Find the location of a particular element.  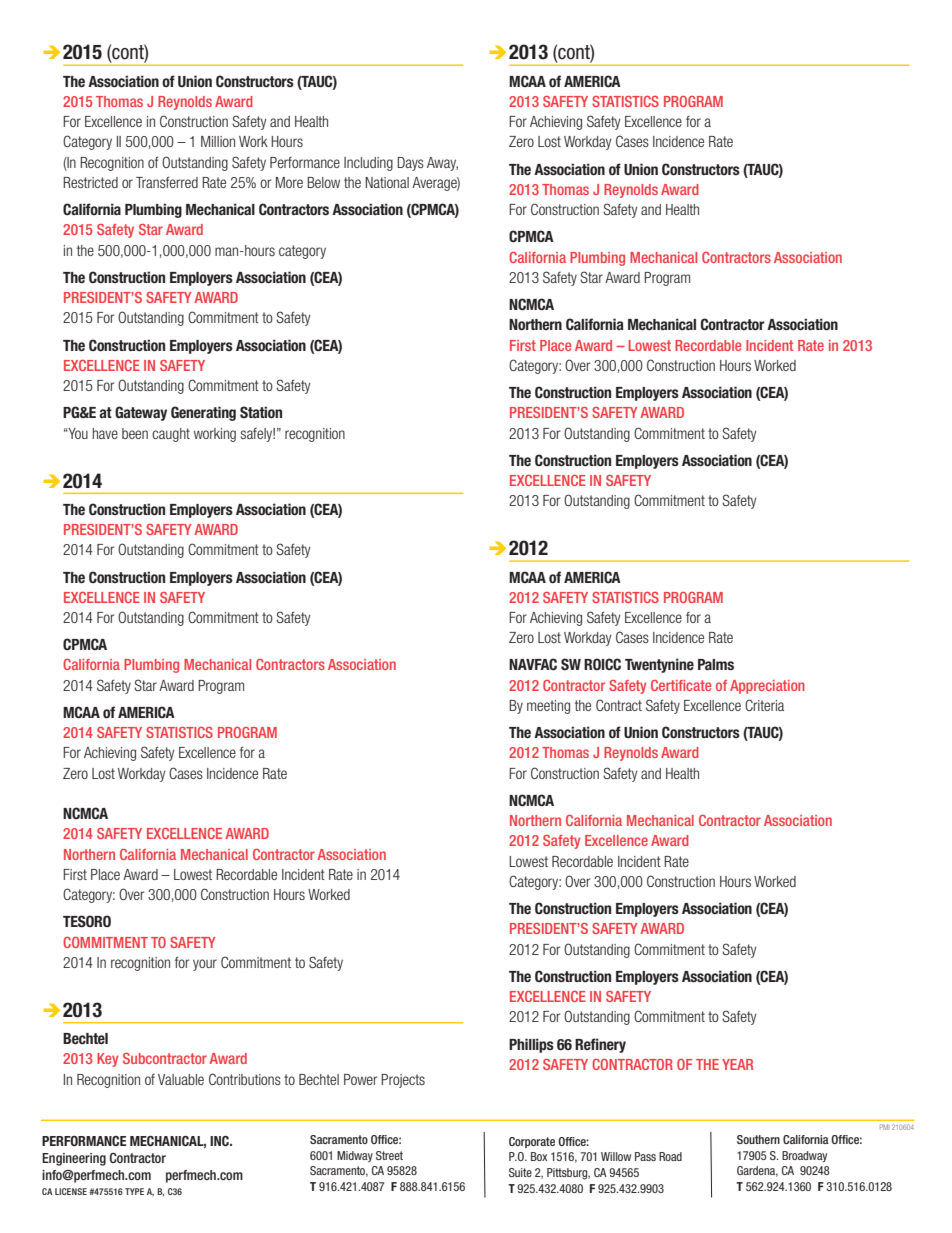

been is located at coordinates (135, 433).
